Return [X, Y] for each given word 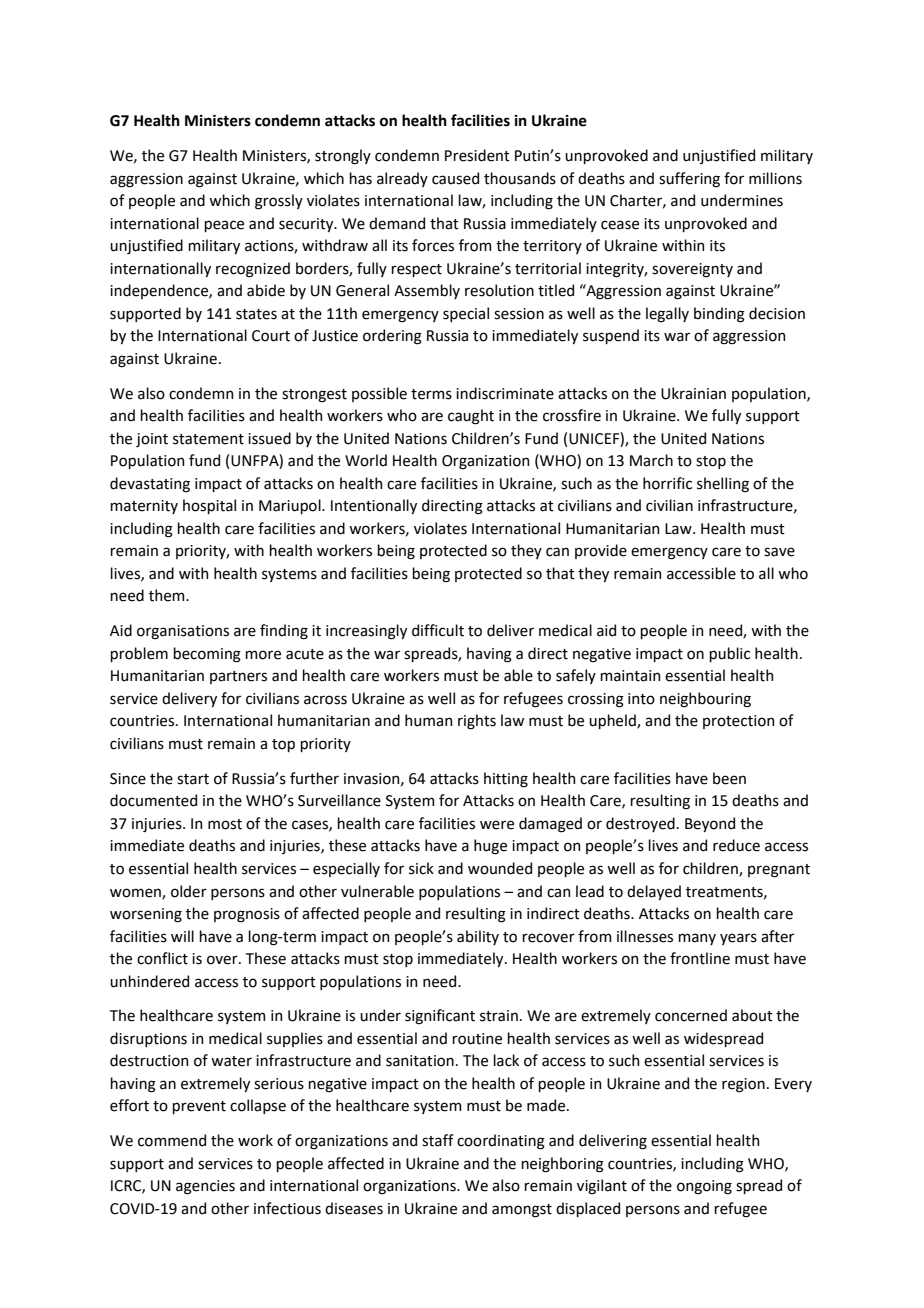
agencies [205, 1187]
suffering [689, 180]
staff [438, 1140]
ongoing [704, 1187]
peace [224, 226]
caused [455, 178]
